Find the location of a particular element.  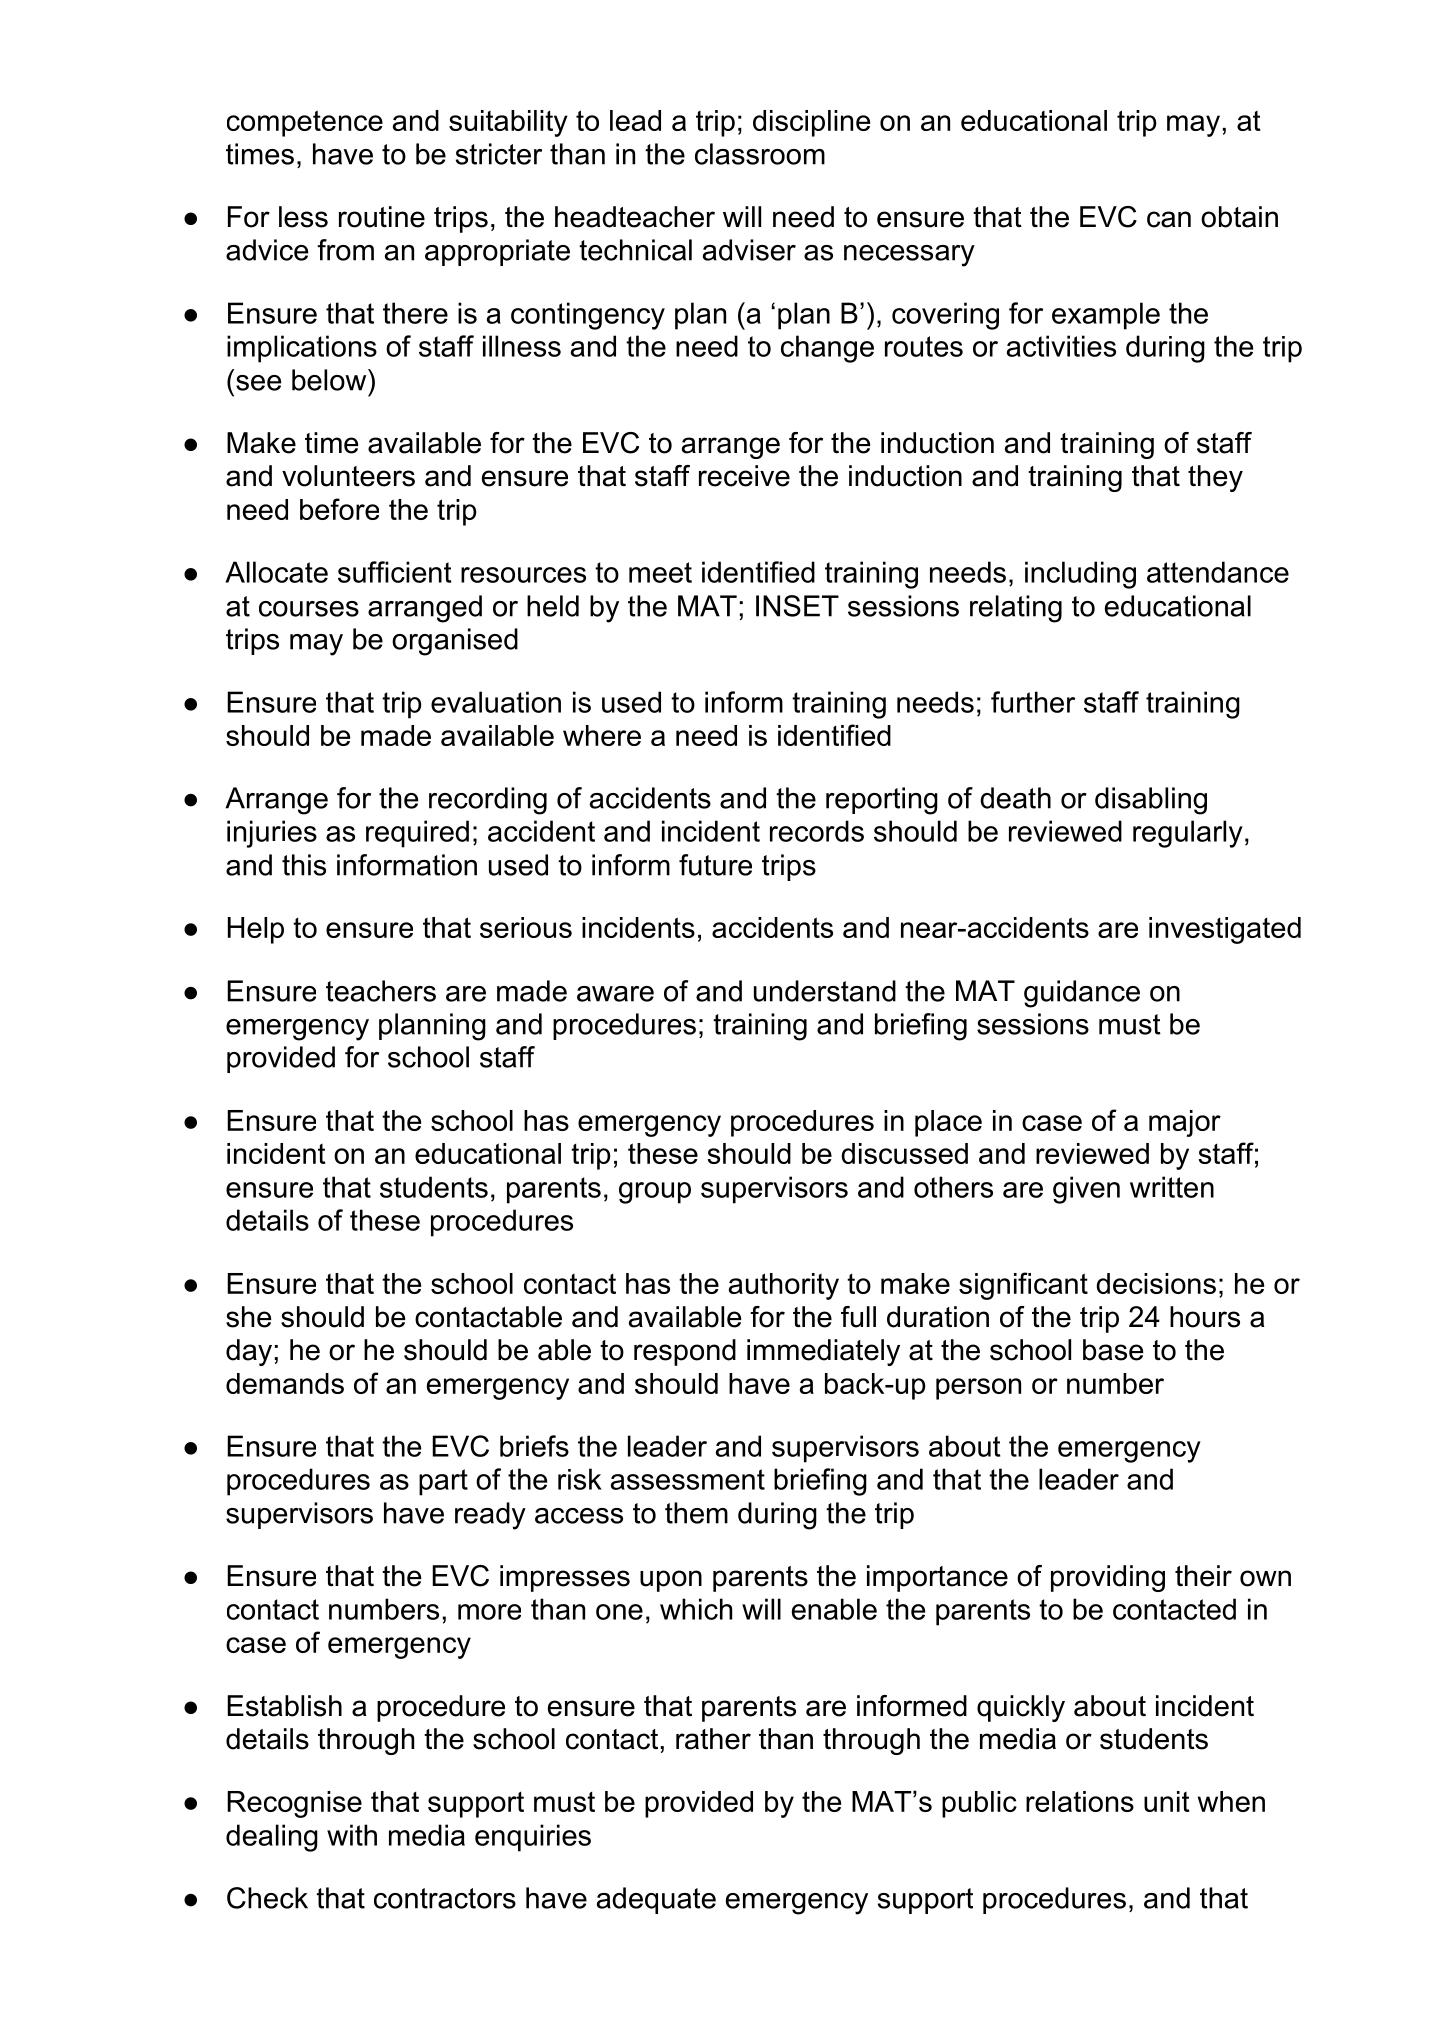

unit is located at coordinates (1167, 1801).
